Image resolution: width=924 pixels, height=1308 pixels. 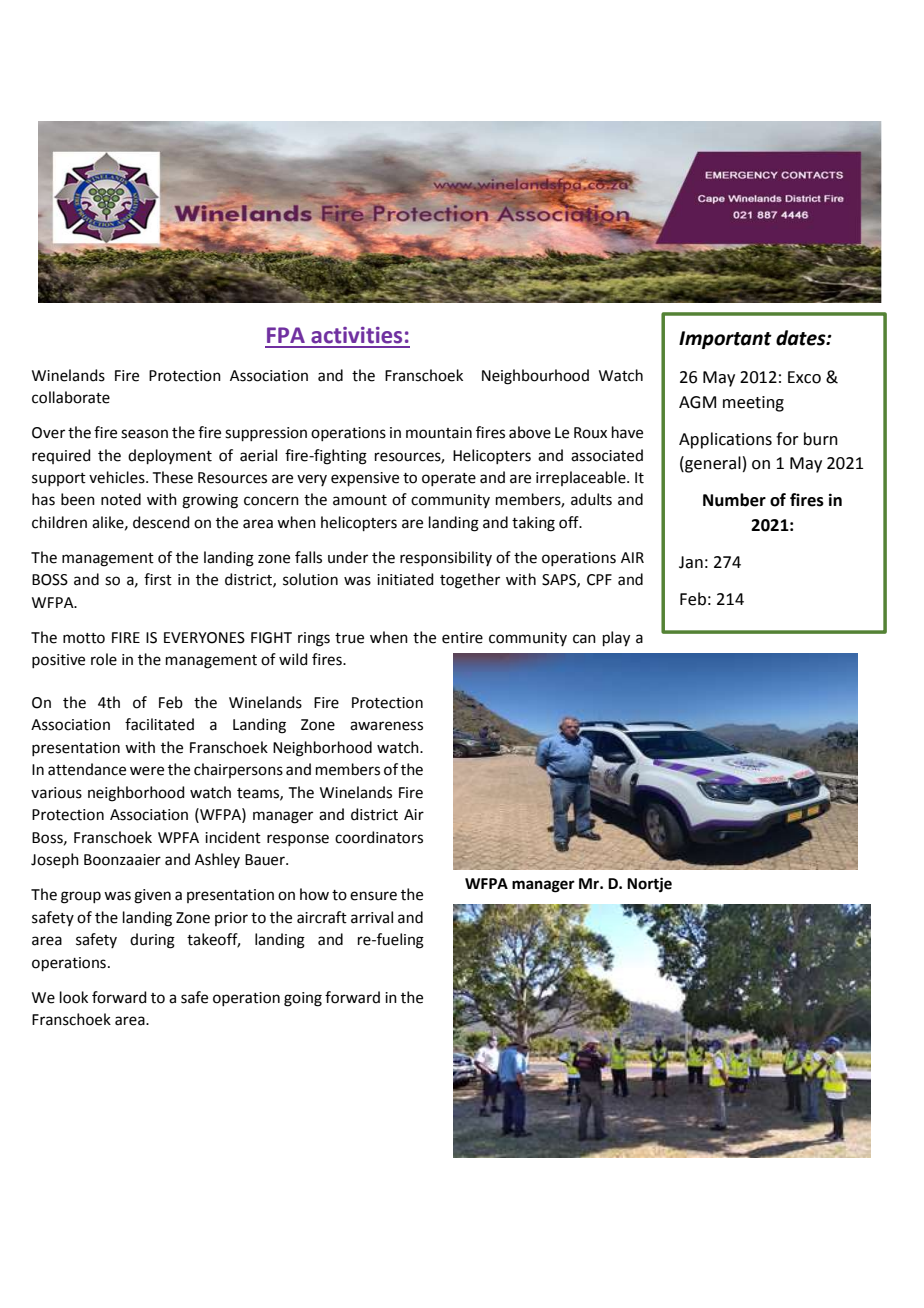 What do you see at coordinates (691, 562) in the screenshot?
I see `Jan` at bounding box center [691, 562].
